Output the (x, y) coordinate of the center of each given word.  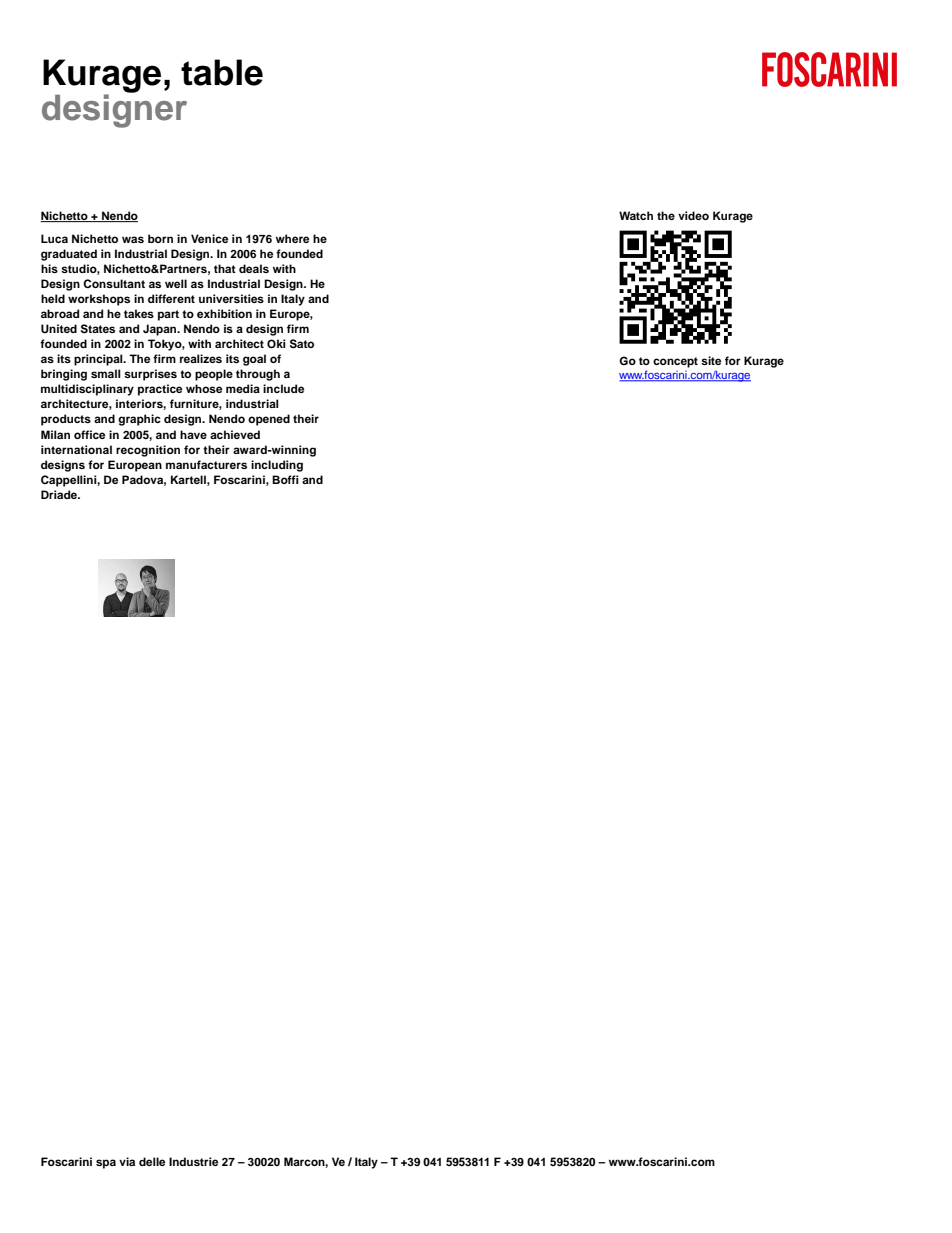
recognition (148, 451)
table (222, 72)
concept (675, 362)
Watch (636, 215)
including (277, 466)
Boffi (285, 479)
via (127, 1161)
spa (106, 1164)
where (292, 238)
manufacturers (206, 464)
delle (152, 1161)
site (711, 360)
